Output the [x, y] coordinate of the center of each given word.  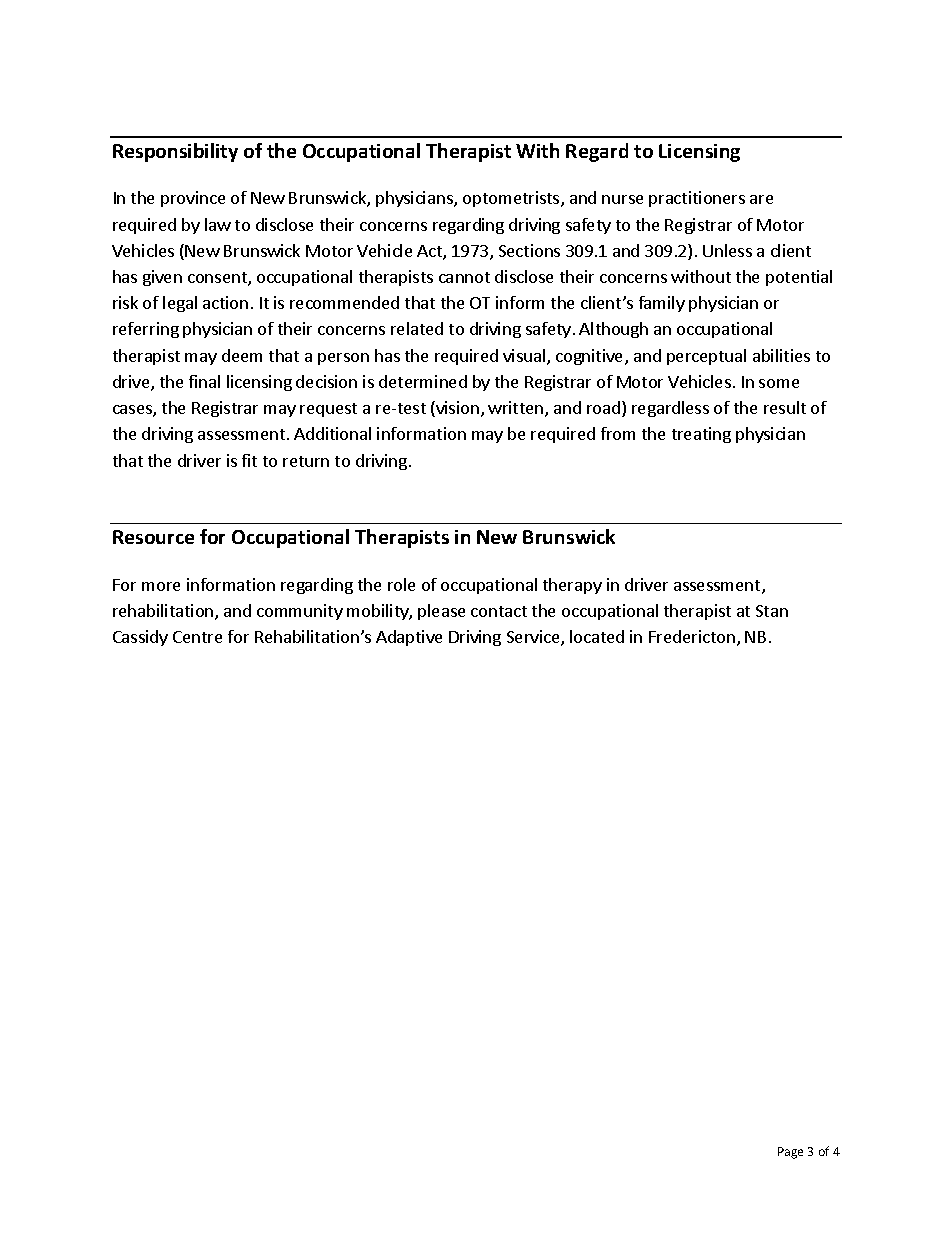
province [193, 199]
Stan [772, 611]
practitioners [697, 199]
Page [790, 1153]
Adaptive [409, 638]
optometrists [512, 199]
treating [701, 435]
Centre [197, 637]
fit [249, 460]
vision [456, 409]
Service [534, 638]
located [597, 636]
